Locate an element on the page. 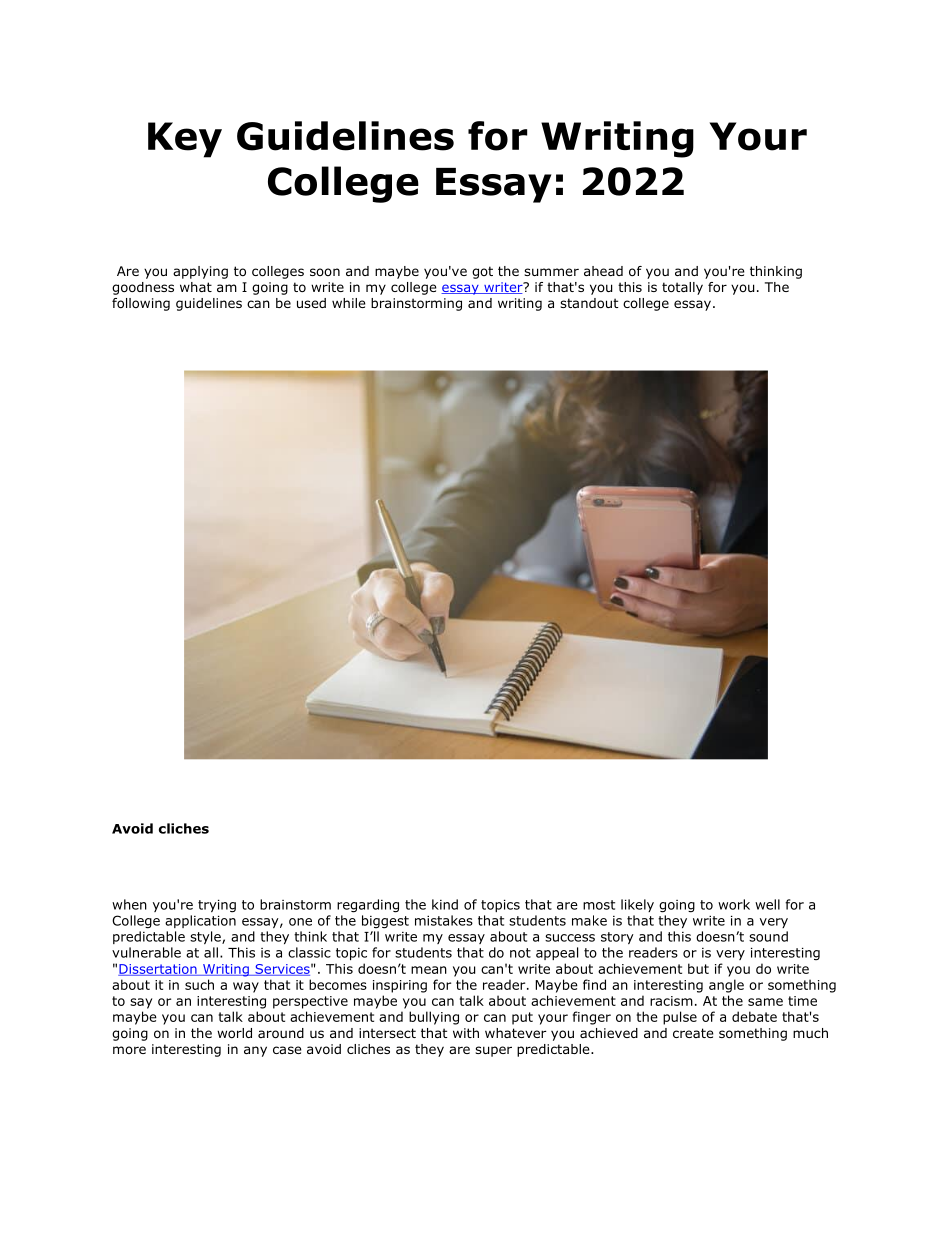 The image size is (952, 1233). ahead is located at coordinates (603, 271).
